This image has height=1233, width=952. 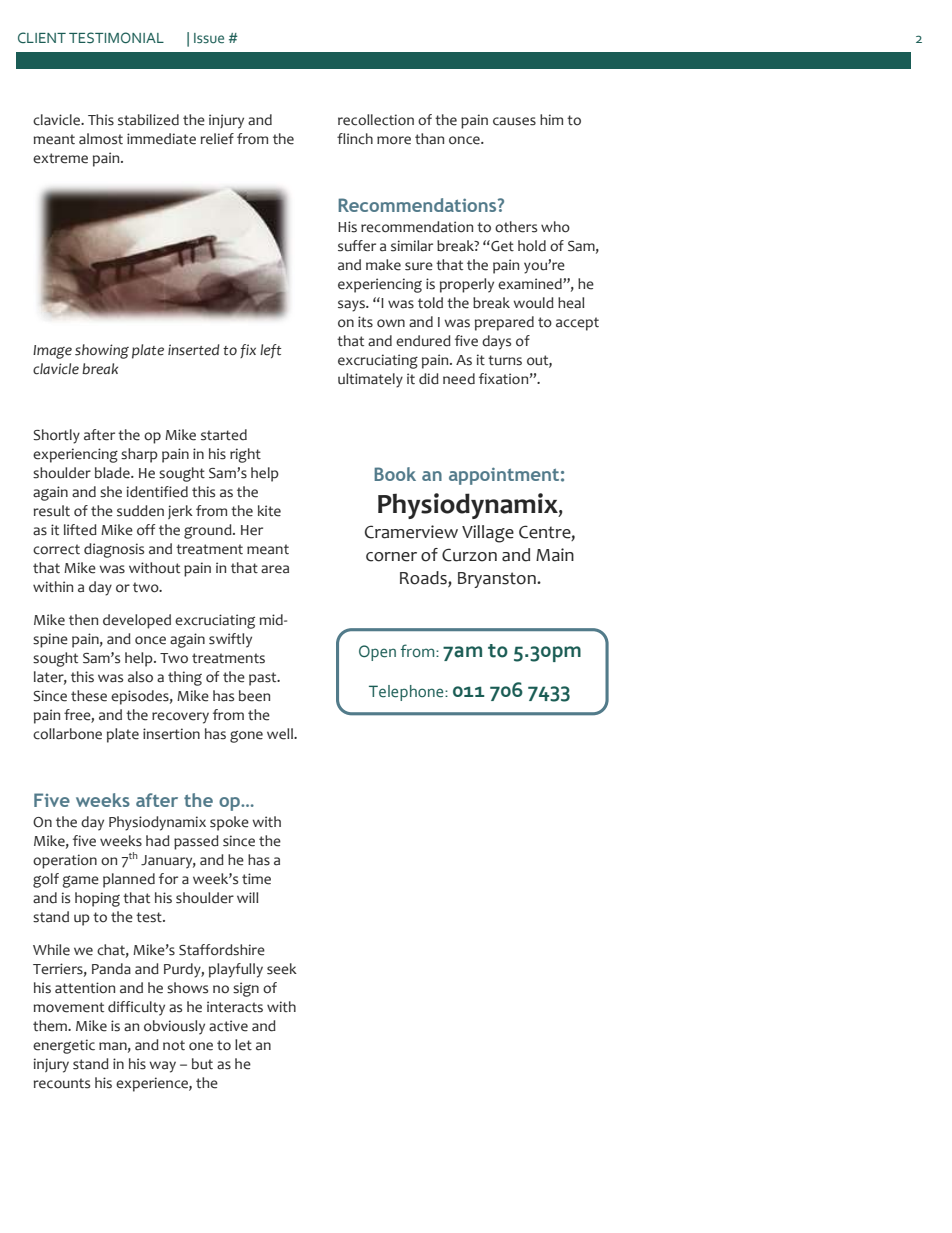 What do you see at coordinates (243, 1045) in the image?
I see `let` at bounding box center [243, 1045].
